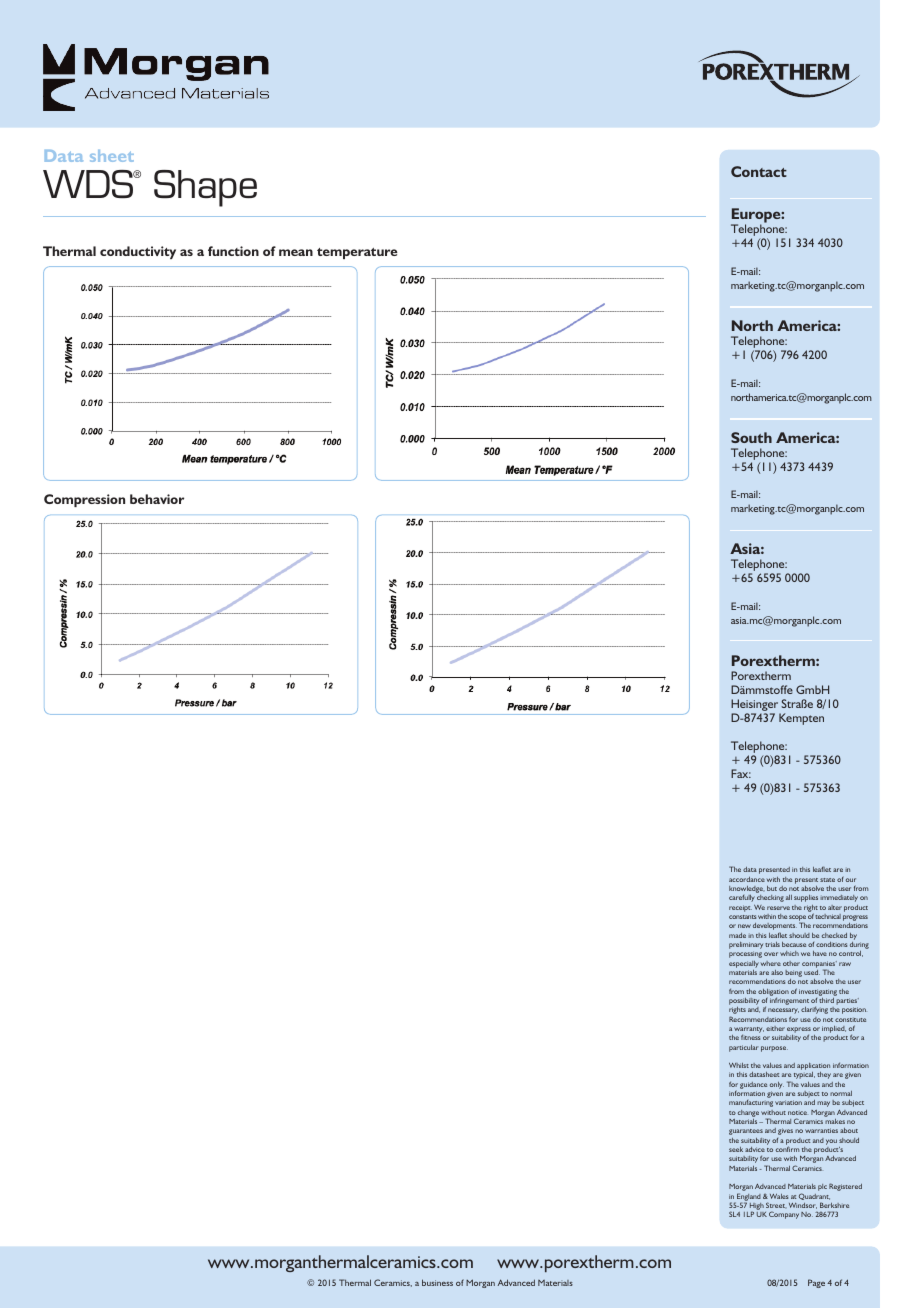 This screenshot has height=1308, width=924. What do you see at coordinates (84, 500) in the screenshot?
I see `Compression` at bounding box center [84, 500].
